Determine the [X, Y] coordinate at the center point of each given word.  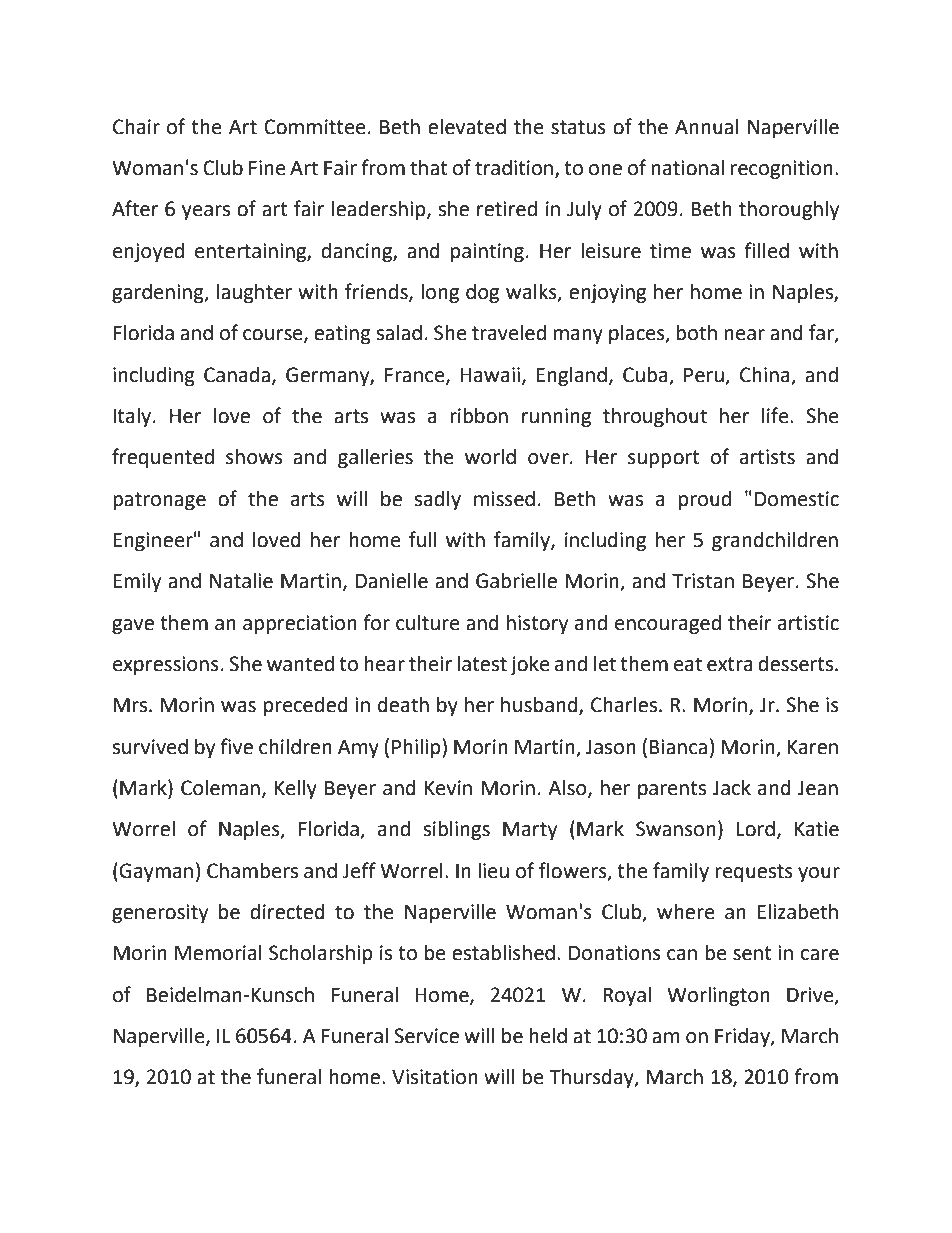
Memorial [218, 953]
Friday [743, 1038]
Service [426, 1036]
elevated [467, 127]
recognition [782, 170]
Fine [267, 168]
